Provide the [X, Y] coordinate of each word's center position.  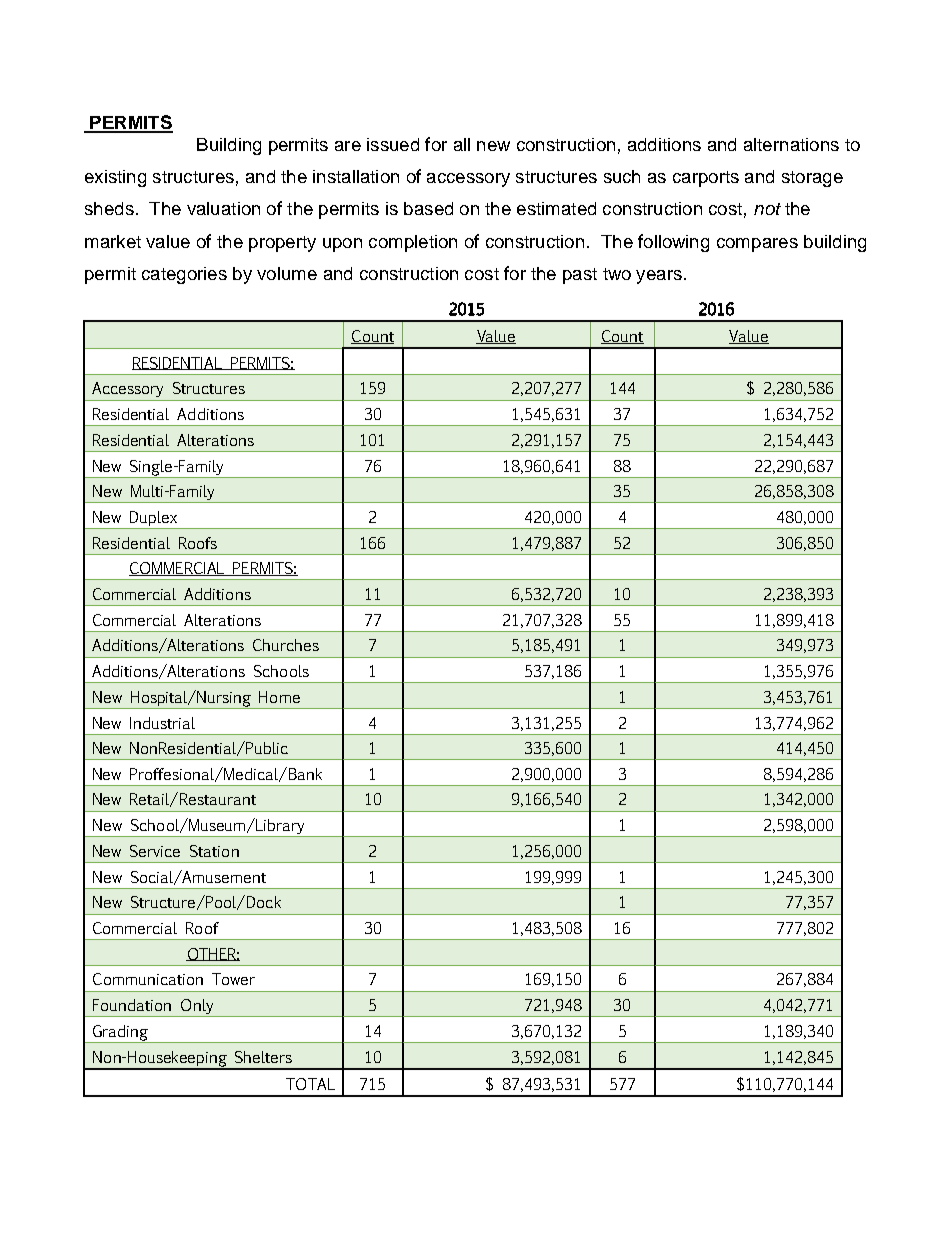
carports [706, 179]
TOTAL [310, 1084]
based [428, 208]
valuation [223, 208]
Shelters [263, 1057]
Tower [233, 979]
